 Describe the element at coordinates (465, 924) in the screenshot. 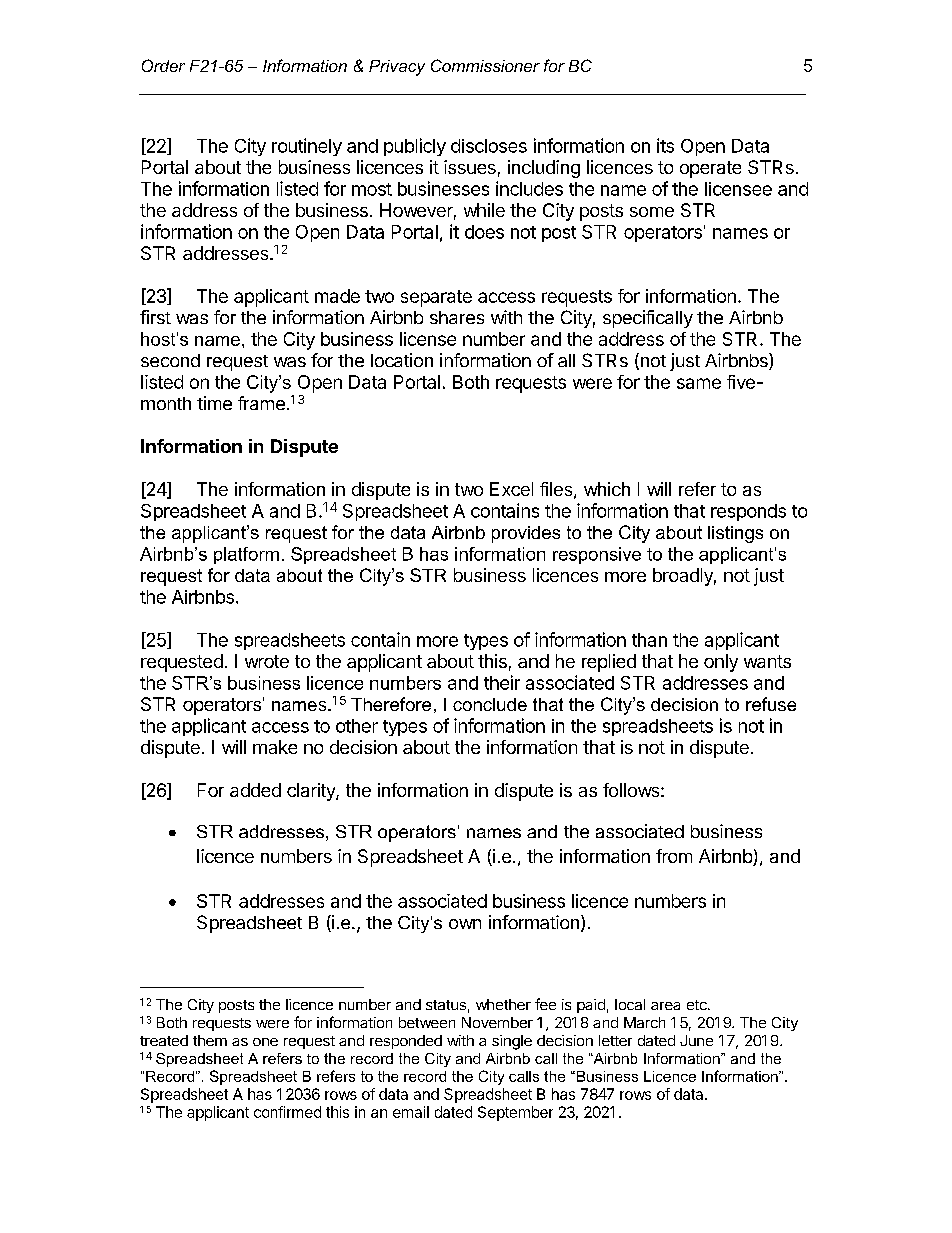

I see `own` at that location.
